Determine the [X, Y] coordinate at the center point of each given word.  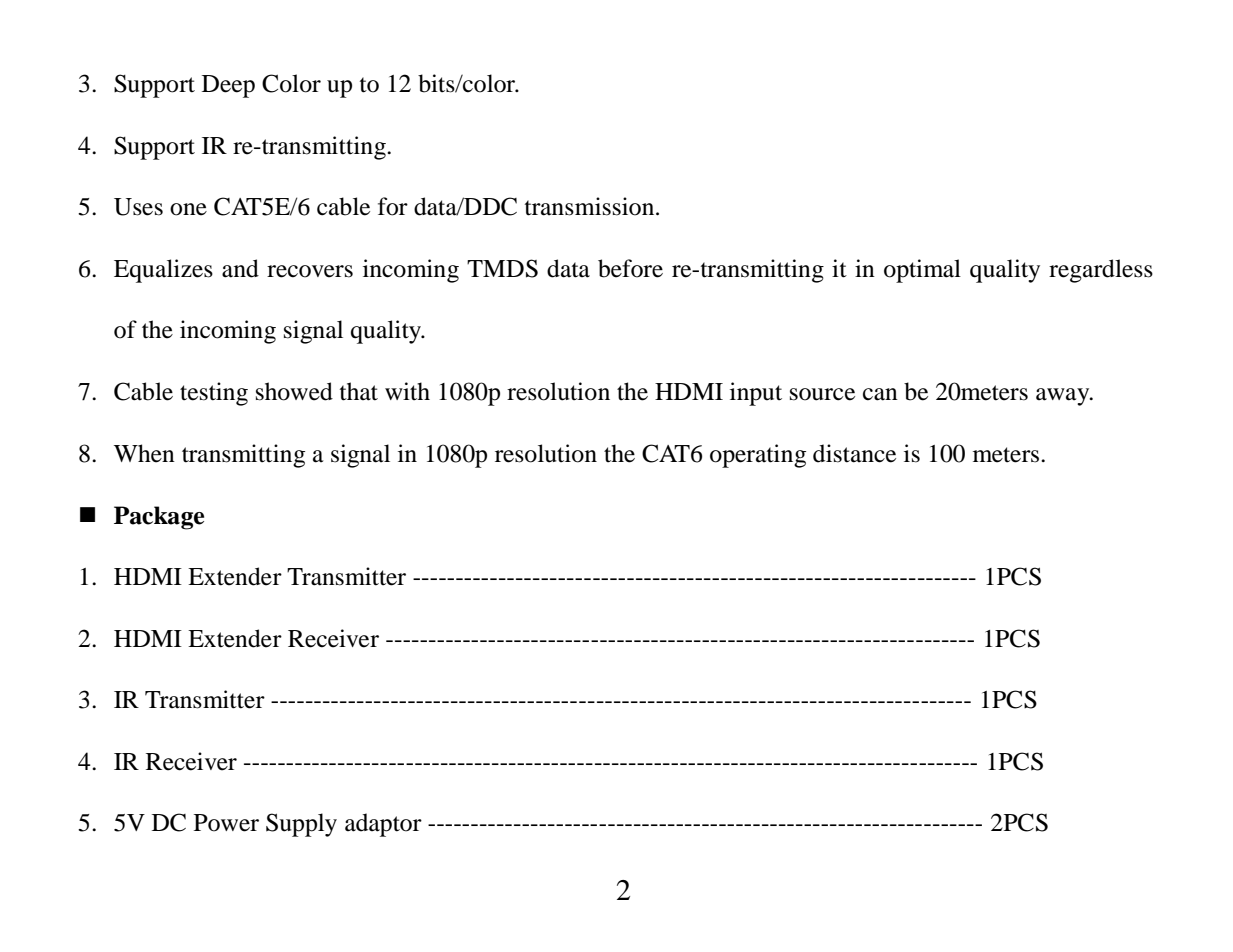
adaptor [383, 825]
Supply [301, 825]
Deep [228, 86]
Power [226, 823]
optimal [922, 271]
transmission [591, 206]
